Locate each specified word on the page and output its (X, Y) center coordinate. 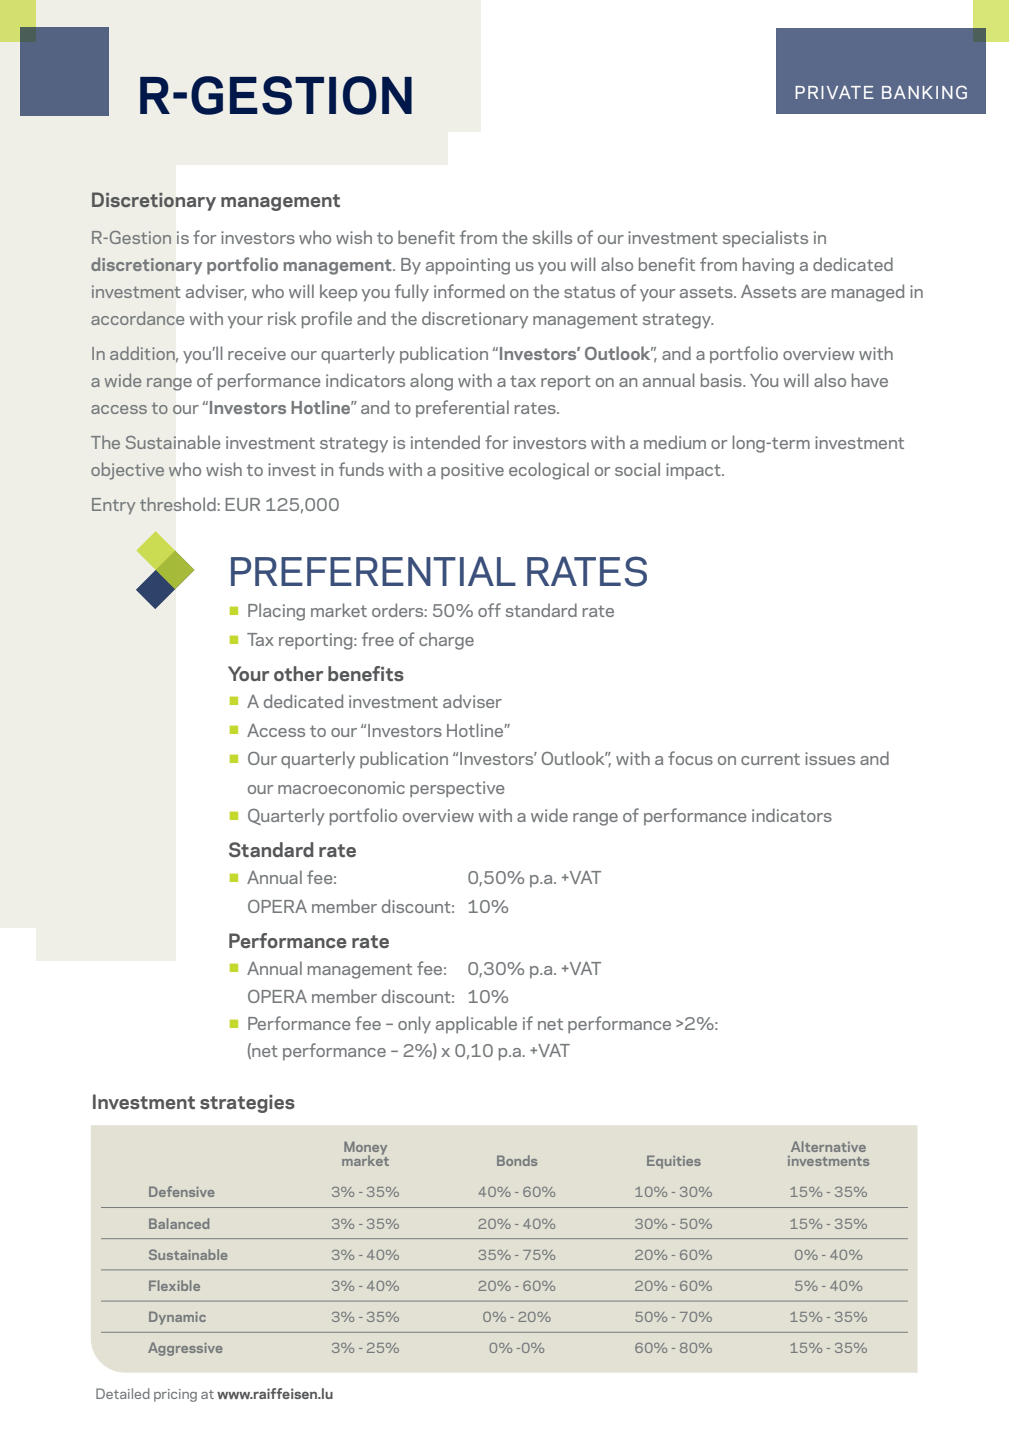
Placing (276, 612)
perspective (457, 789)
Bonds (517, 1160)
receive (257, 353)
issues (830, 758)
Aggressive (185, 1349)
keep (338, 293)
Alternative (828, 1146)
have (870, 380)
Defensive (182, 1191)
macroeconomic (341, 787)
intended (445, 442)
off (489, 610)
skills (552, 237)
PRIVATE (834, 92)
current (770, 759)
